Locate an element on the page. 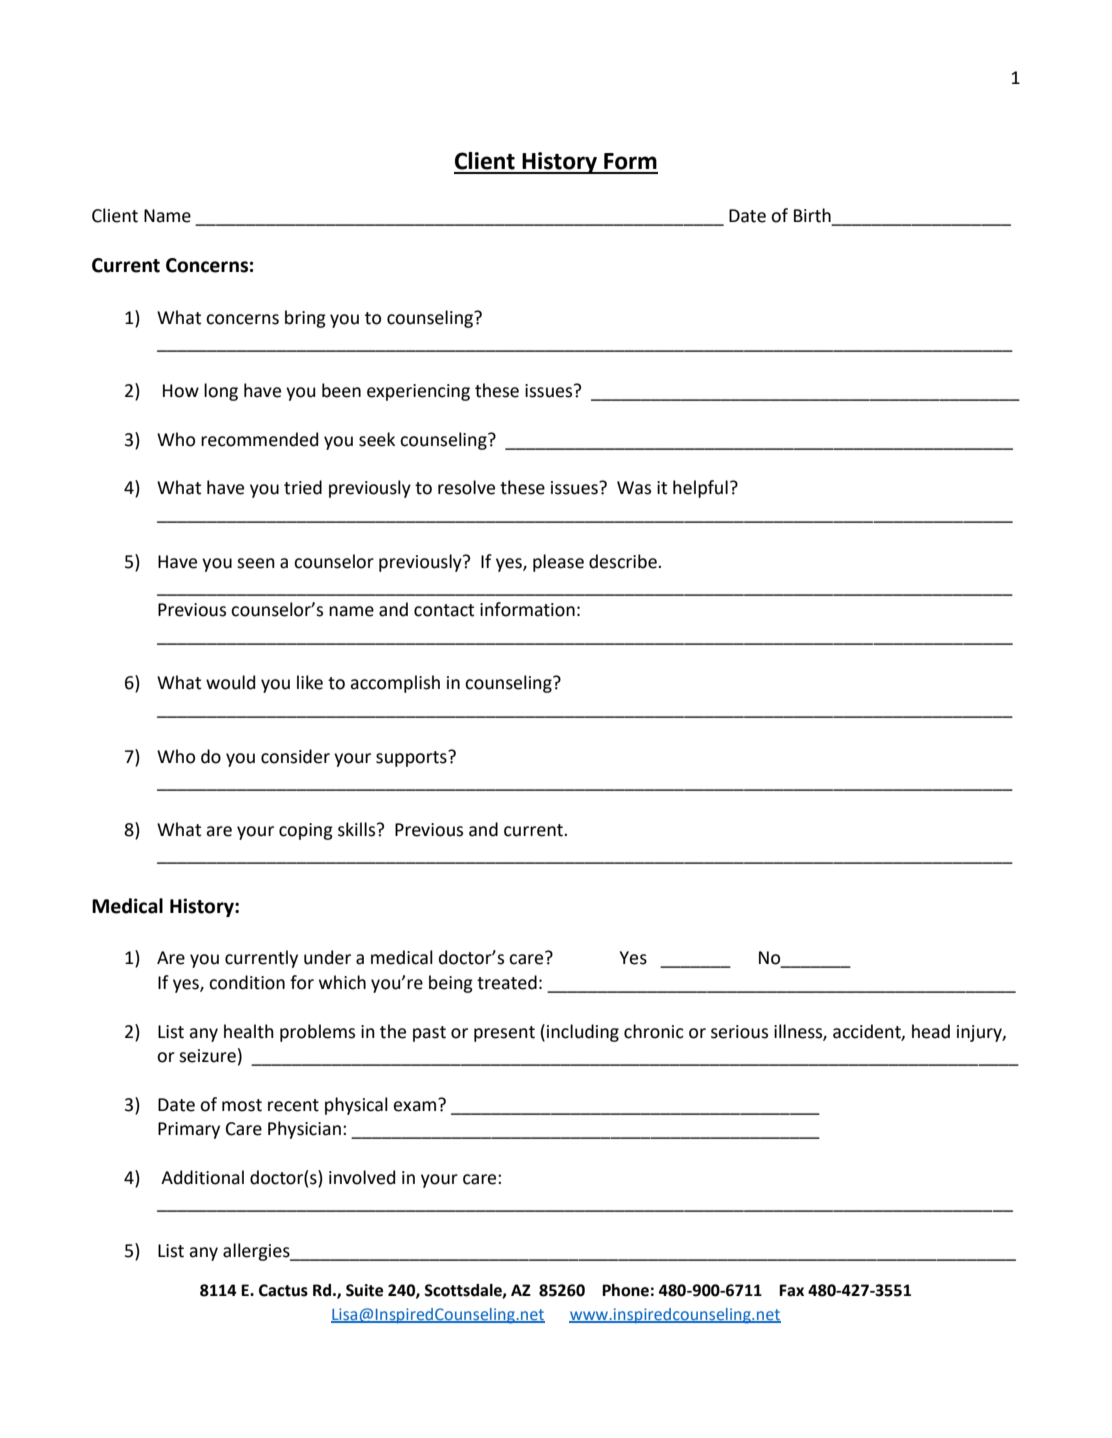 This page has height=1438, width=1112. helpful is located at coordinates (700, 489).
